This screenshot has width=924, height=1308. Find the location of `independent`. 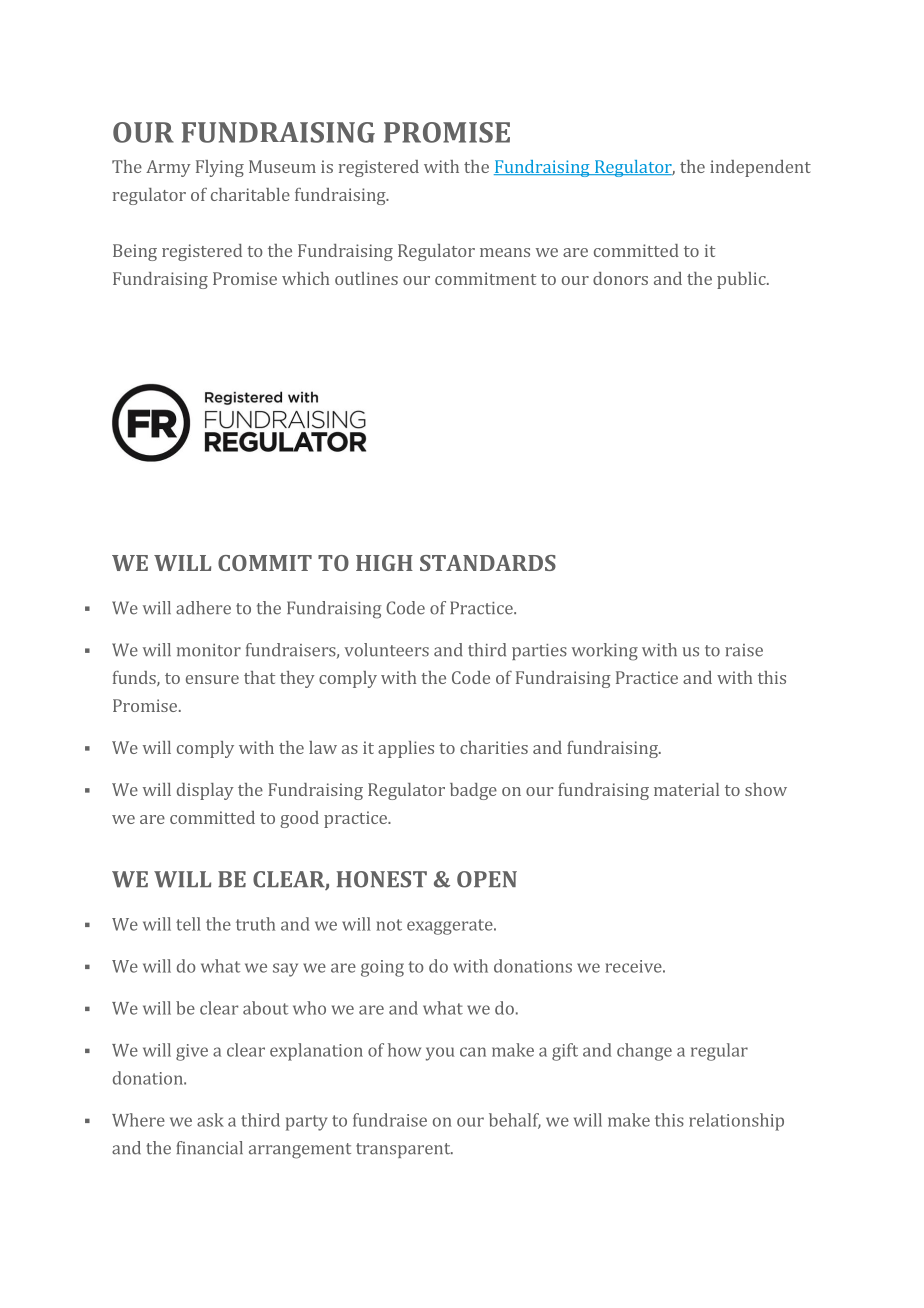

independent is located at coordinates (760, 168).
